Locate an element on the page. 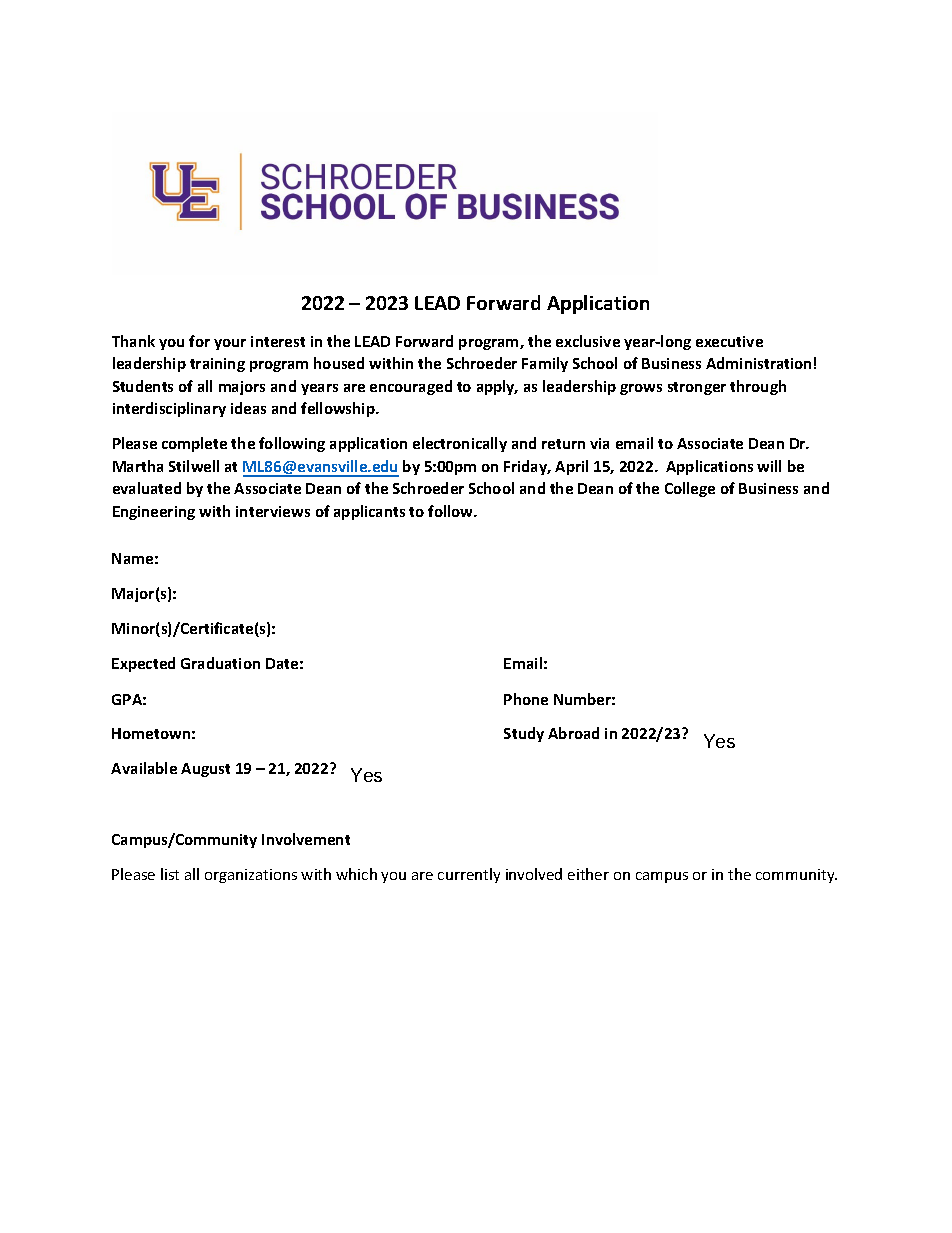  currently is located at coordinates (469, 875).
